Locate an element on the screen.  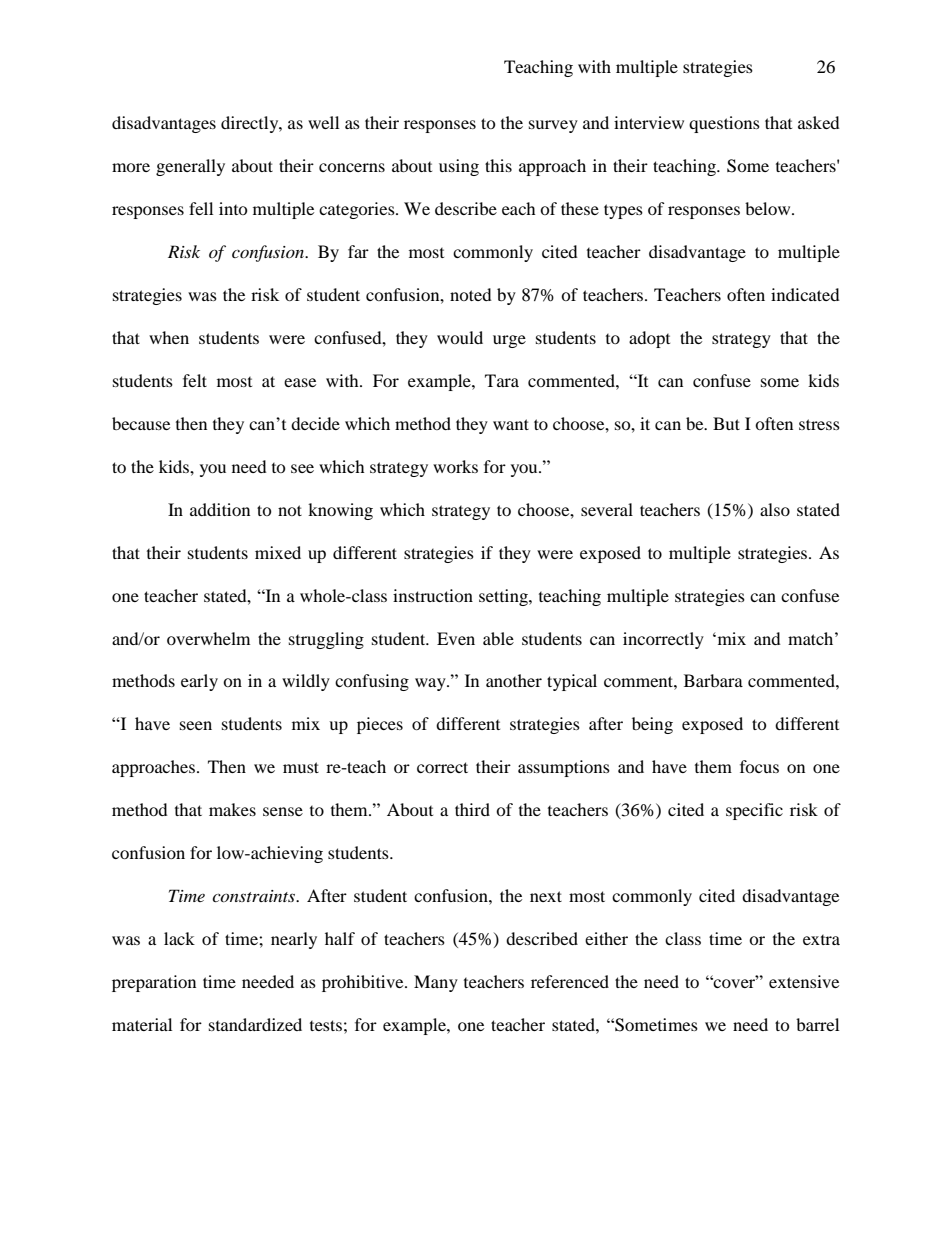
questions is located at coordinates (724, 124).
